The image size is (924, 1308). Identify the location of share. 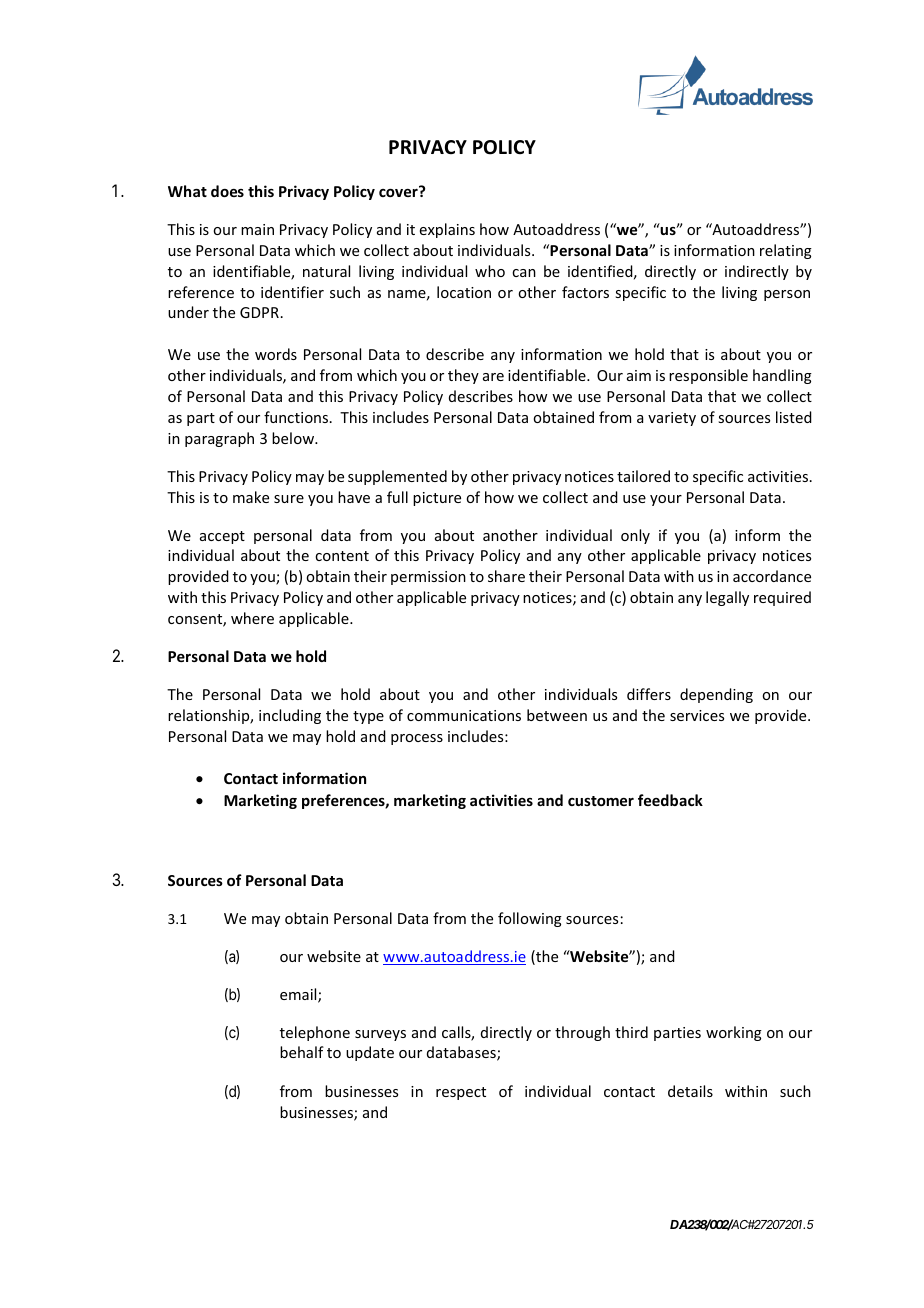
(506, 576).
